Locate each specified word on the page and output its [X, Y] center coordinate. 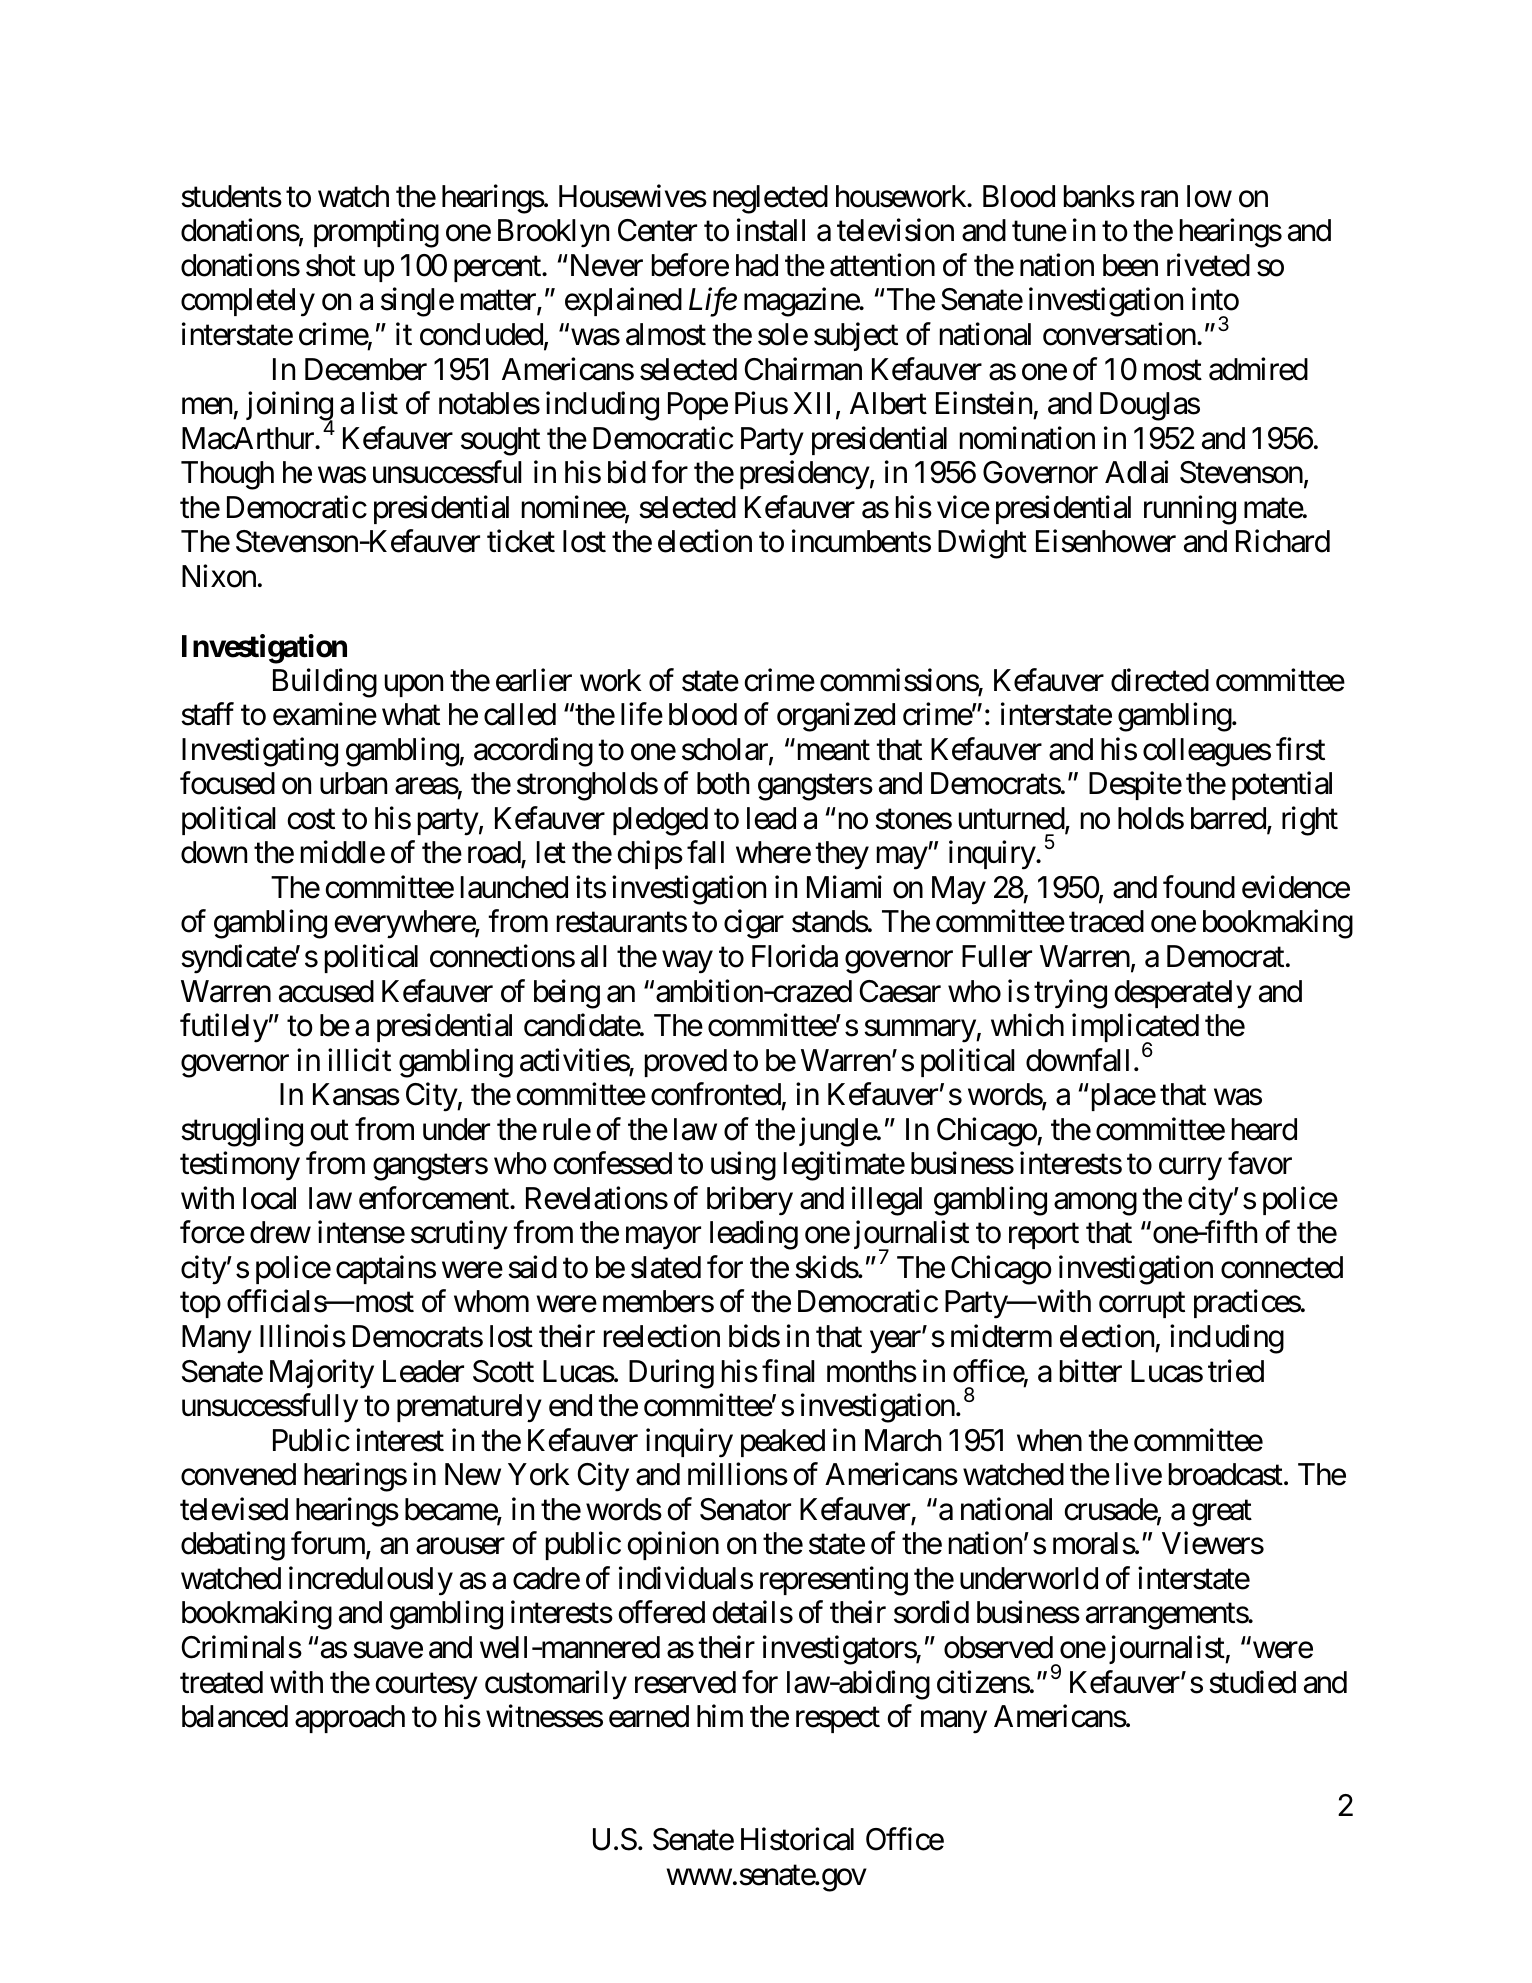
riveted [1208, 265]
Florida [795, 956]
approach [350, 1719]
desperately [1183, 994]
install [771, 230]
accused [326, 991]
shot [331, 265]
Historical [797, 1839]
